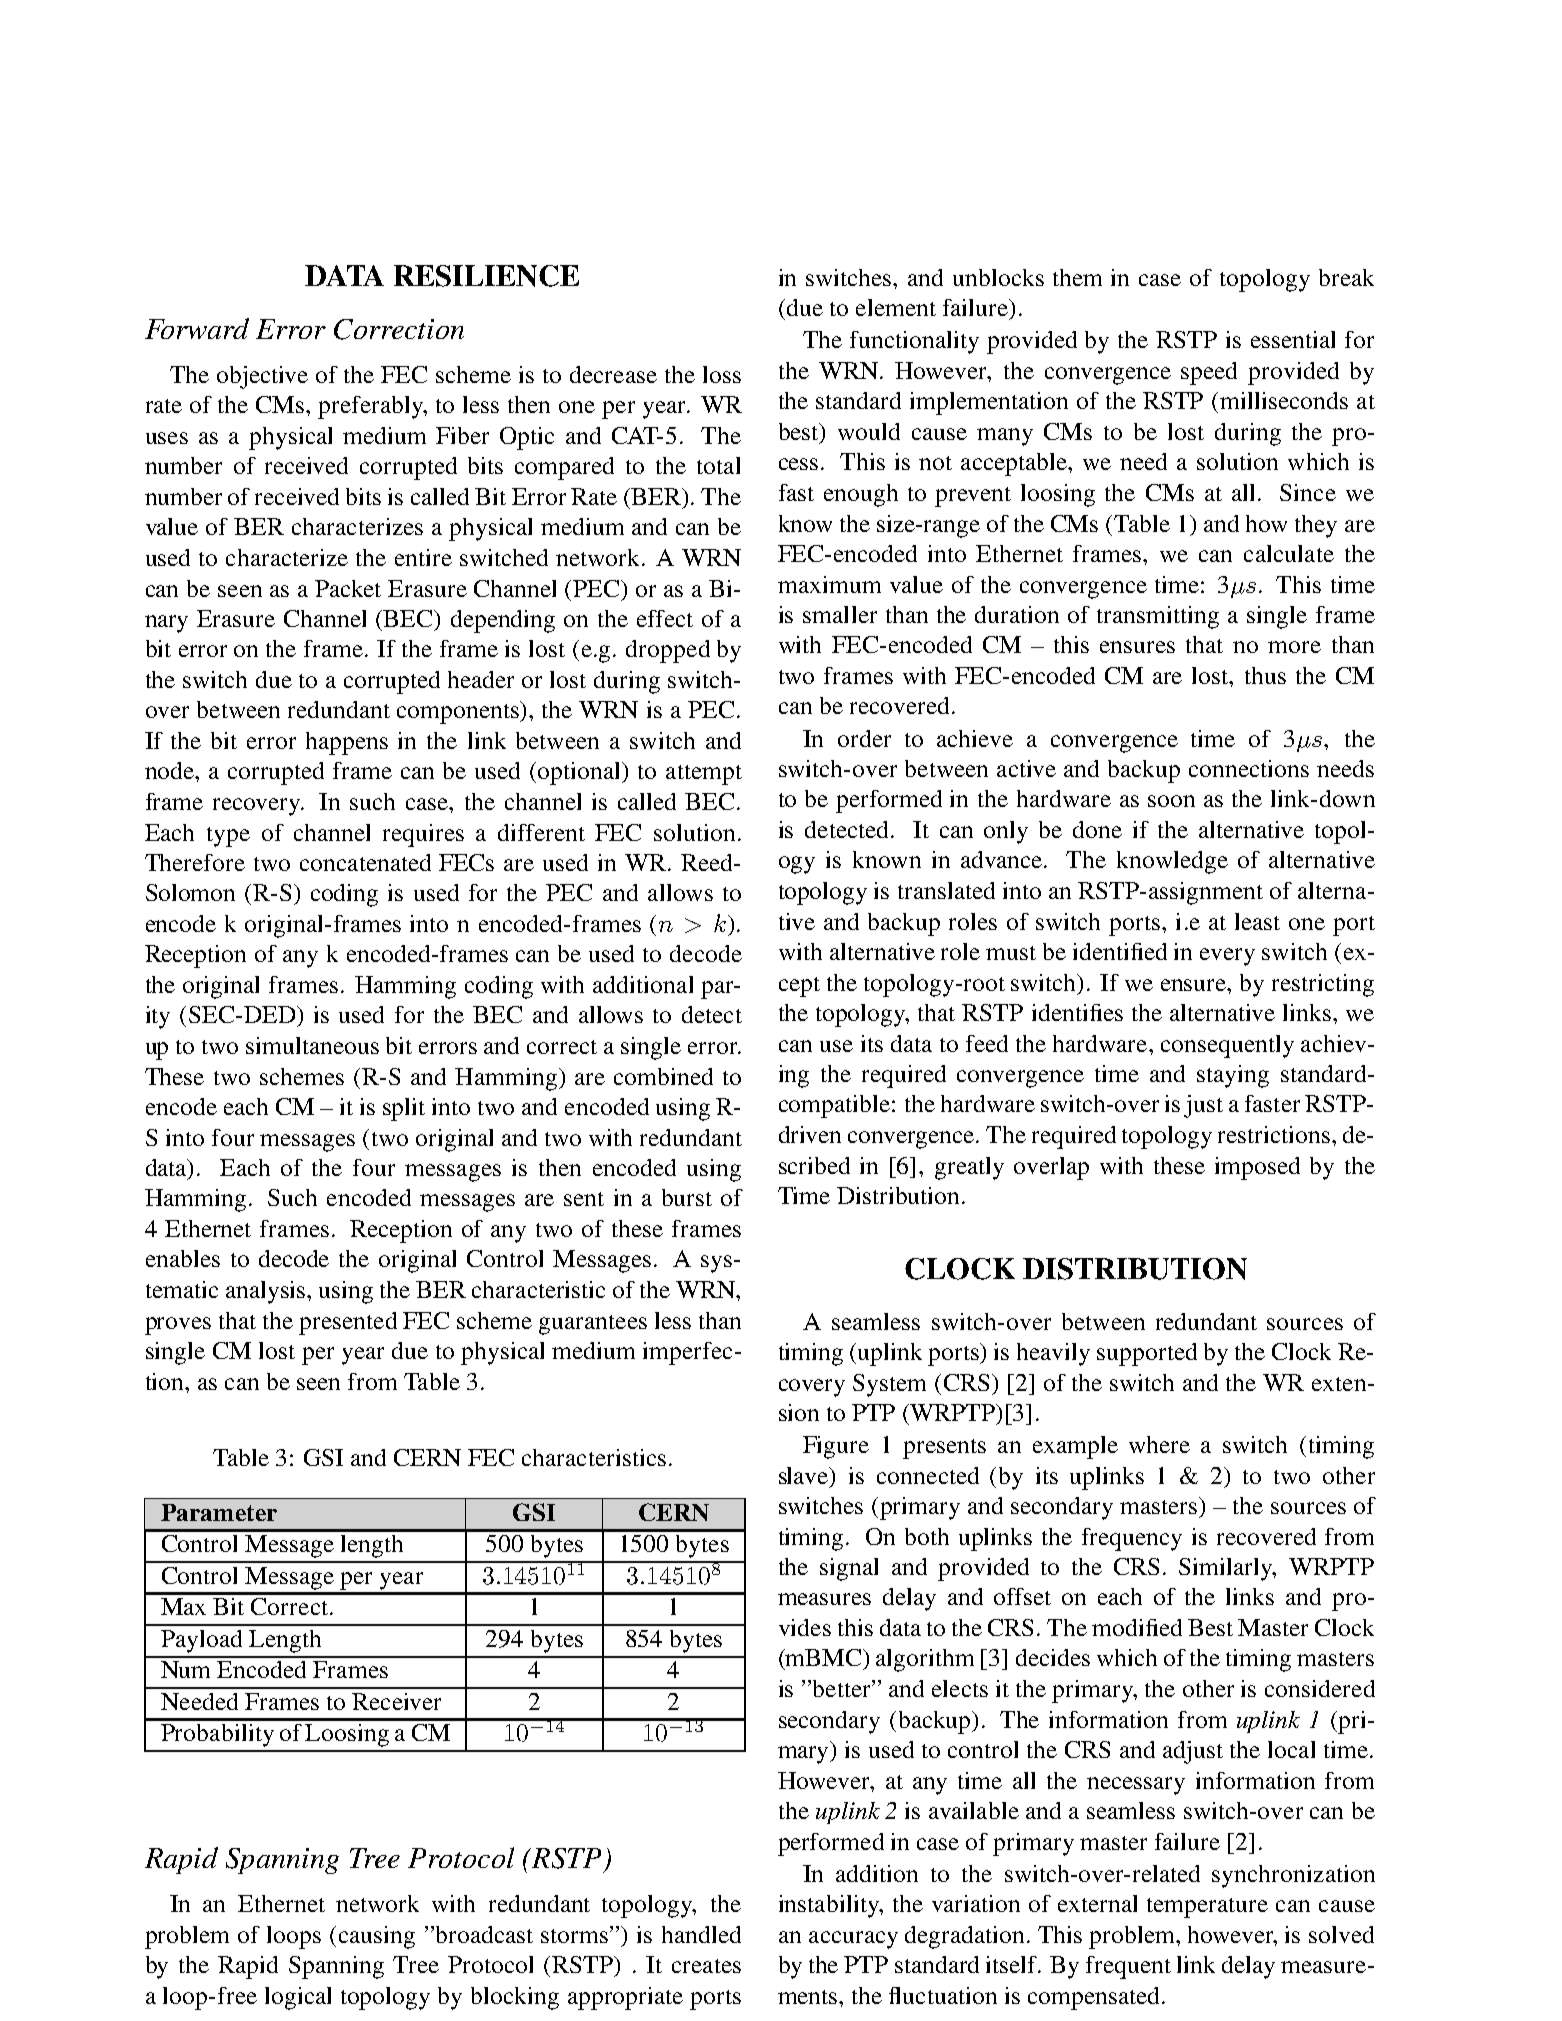 The height and width of the screenshot is (2021, 1562). I want to click on modified, so click(1137, 1627).
